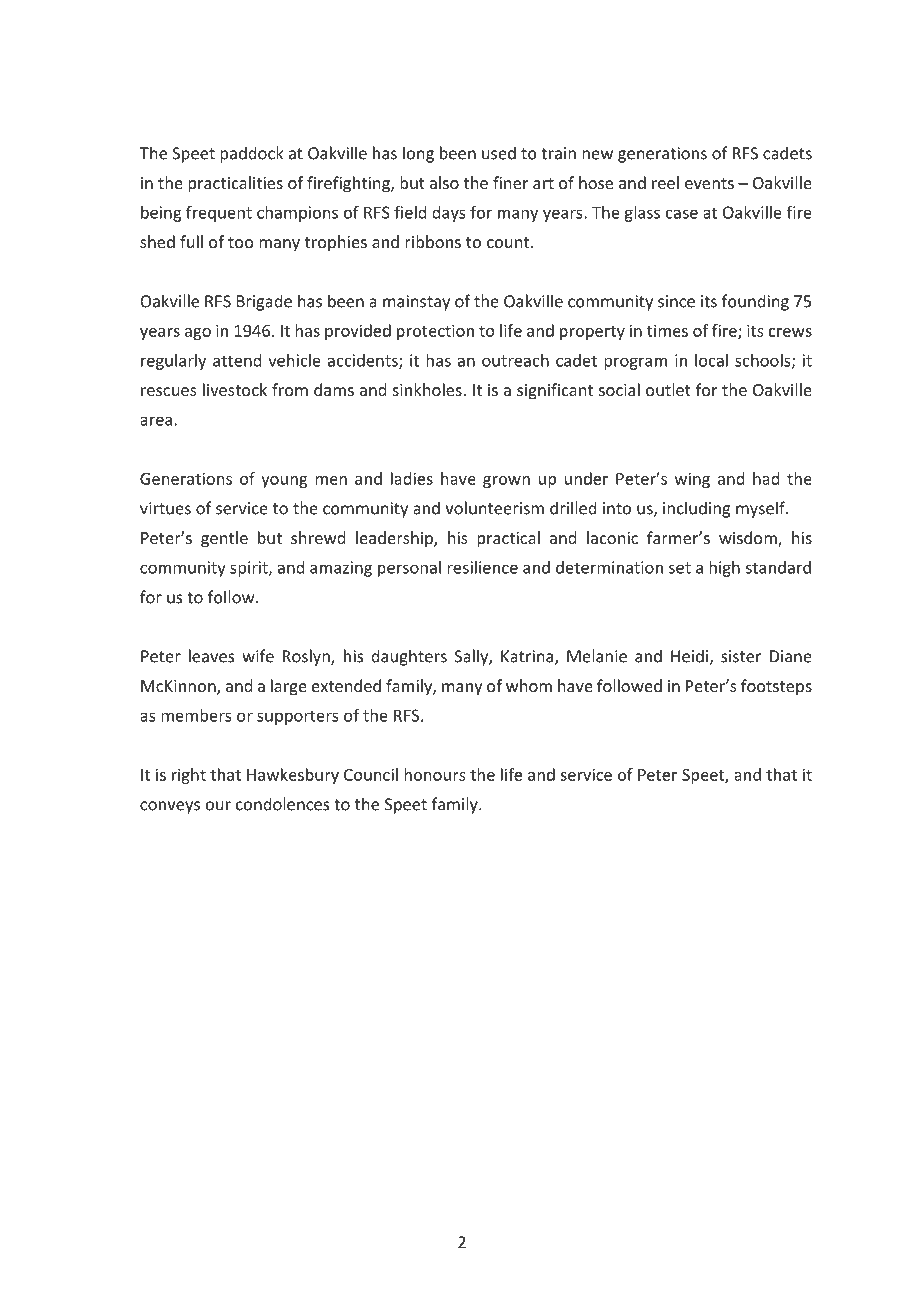  Describe the element at coordinates (435, 332) in the screenshot. I see `protection` at that location.
